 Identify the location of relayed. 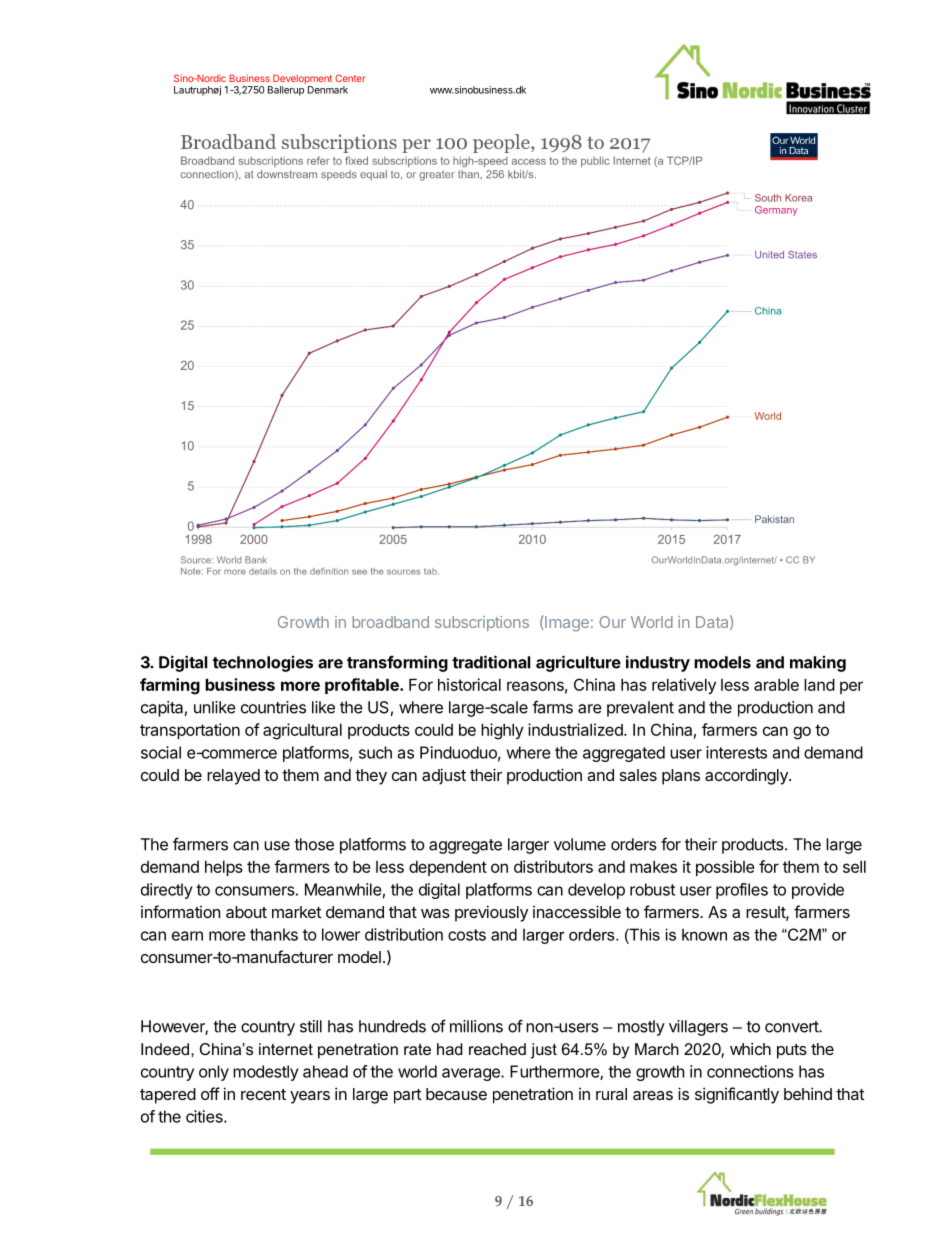
(233, 777).
